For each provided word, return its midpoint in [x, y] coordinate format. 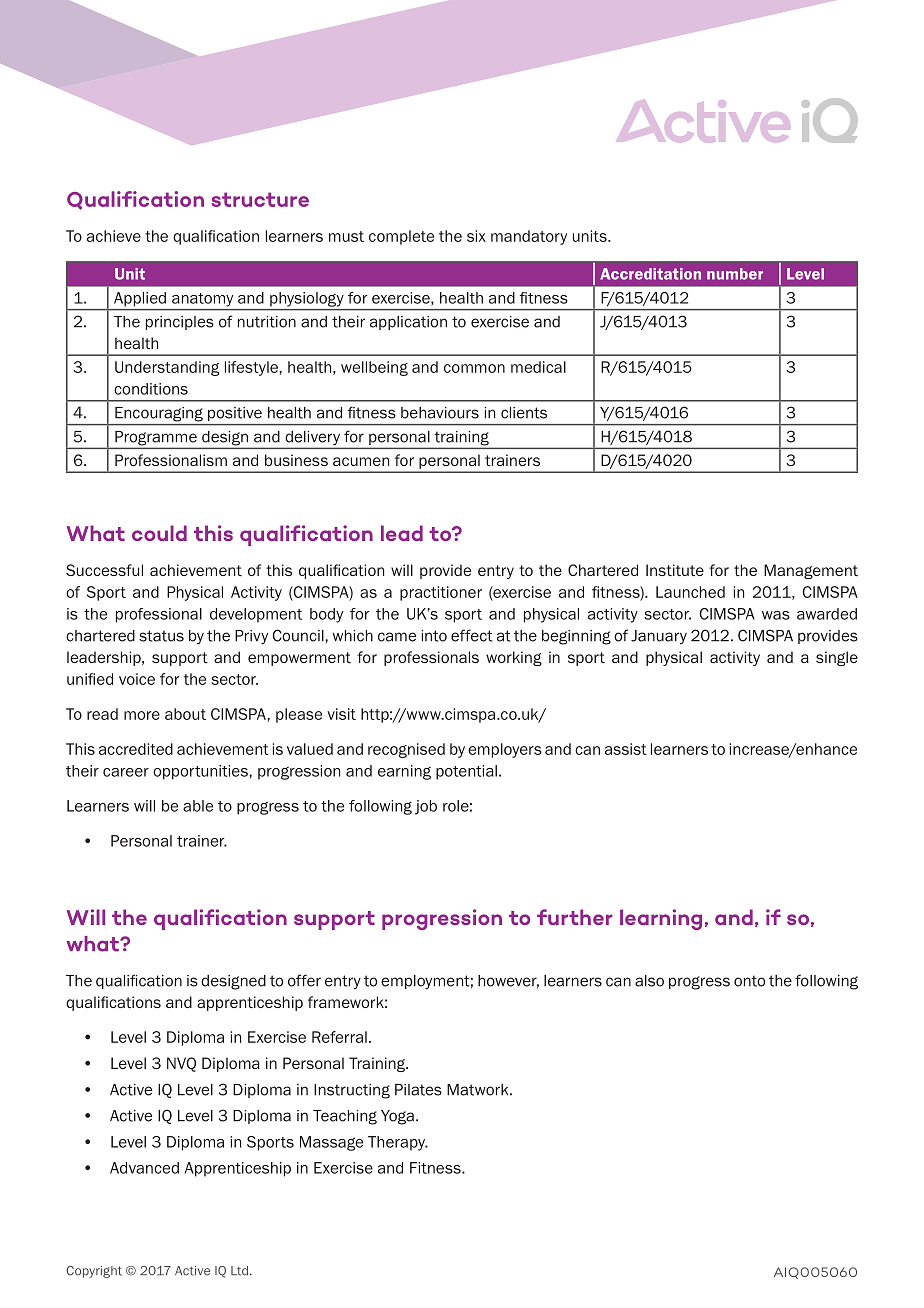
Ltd [239, 1271]
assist [626, 749]
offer [304, 980]
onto [749, 981]
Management [811, 571]
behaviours [440, 413]
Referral [339, 1037]
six [476, 236]
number [735, 274]
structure [260, 199]
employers [505, 750]
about [185, 714]
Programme [156, 438]
